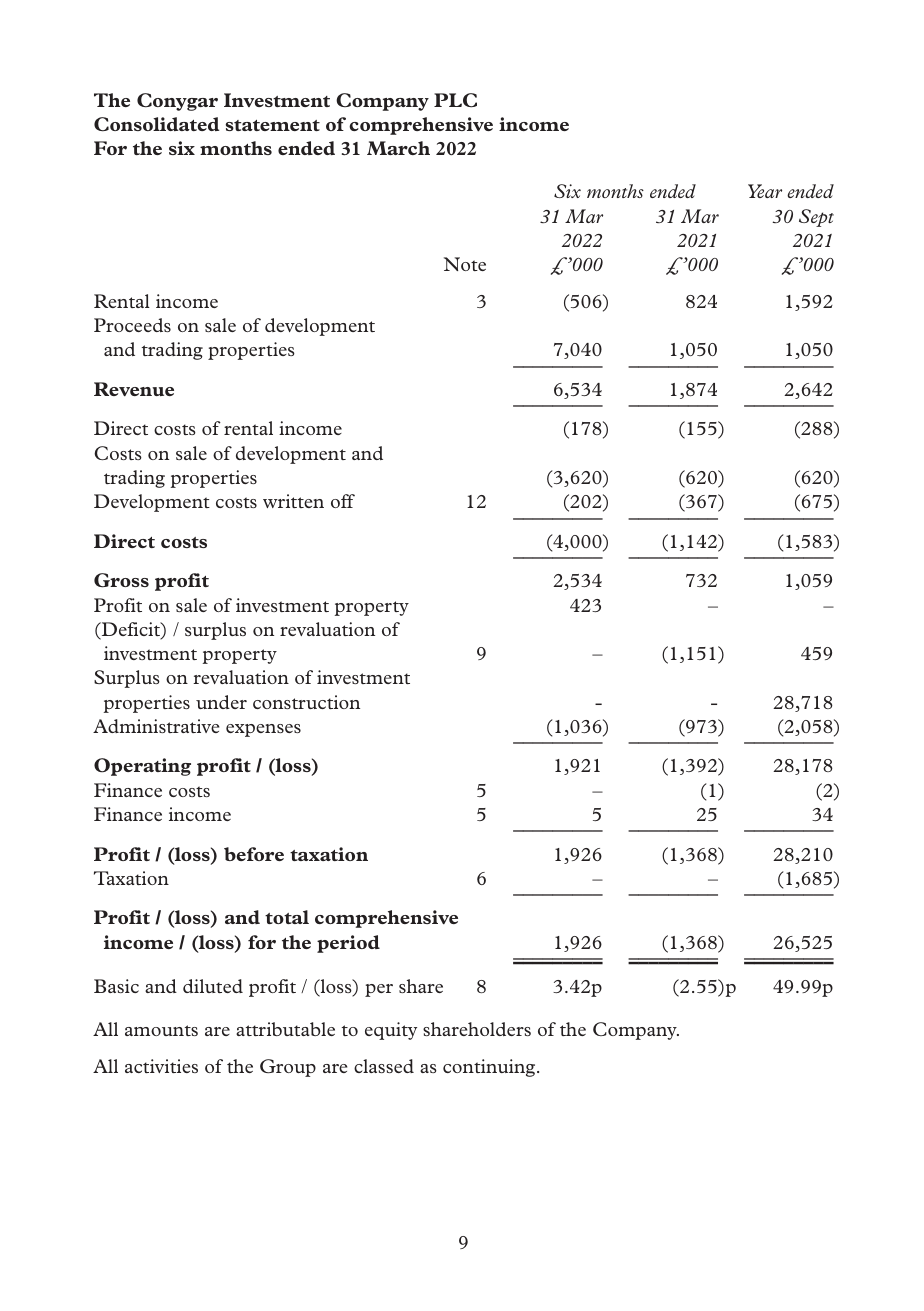  Describe the element at coordinates (134, 389) in the screenshot. I see `Revenue` at that location.
